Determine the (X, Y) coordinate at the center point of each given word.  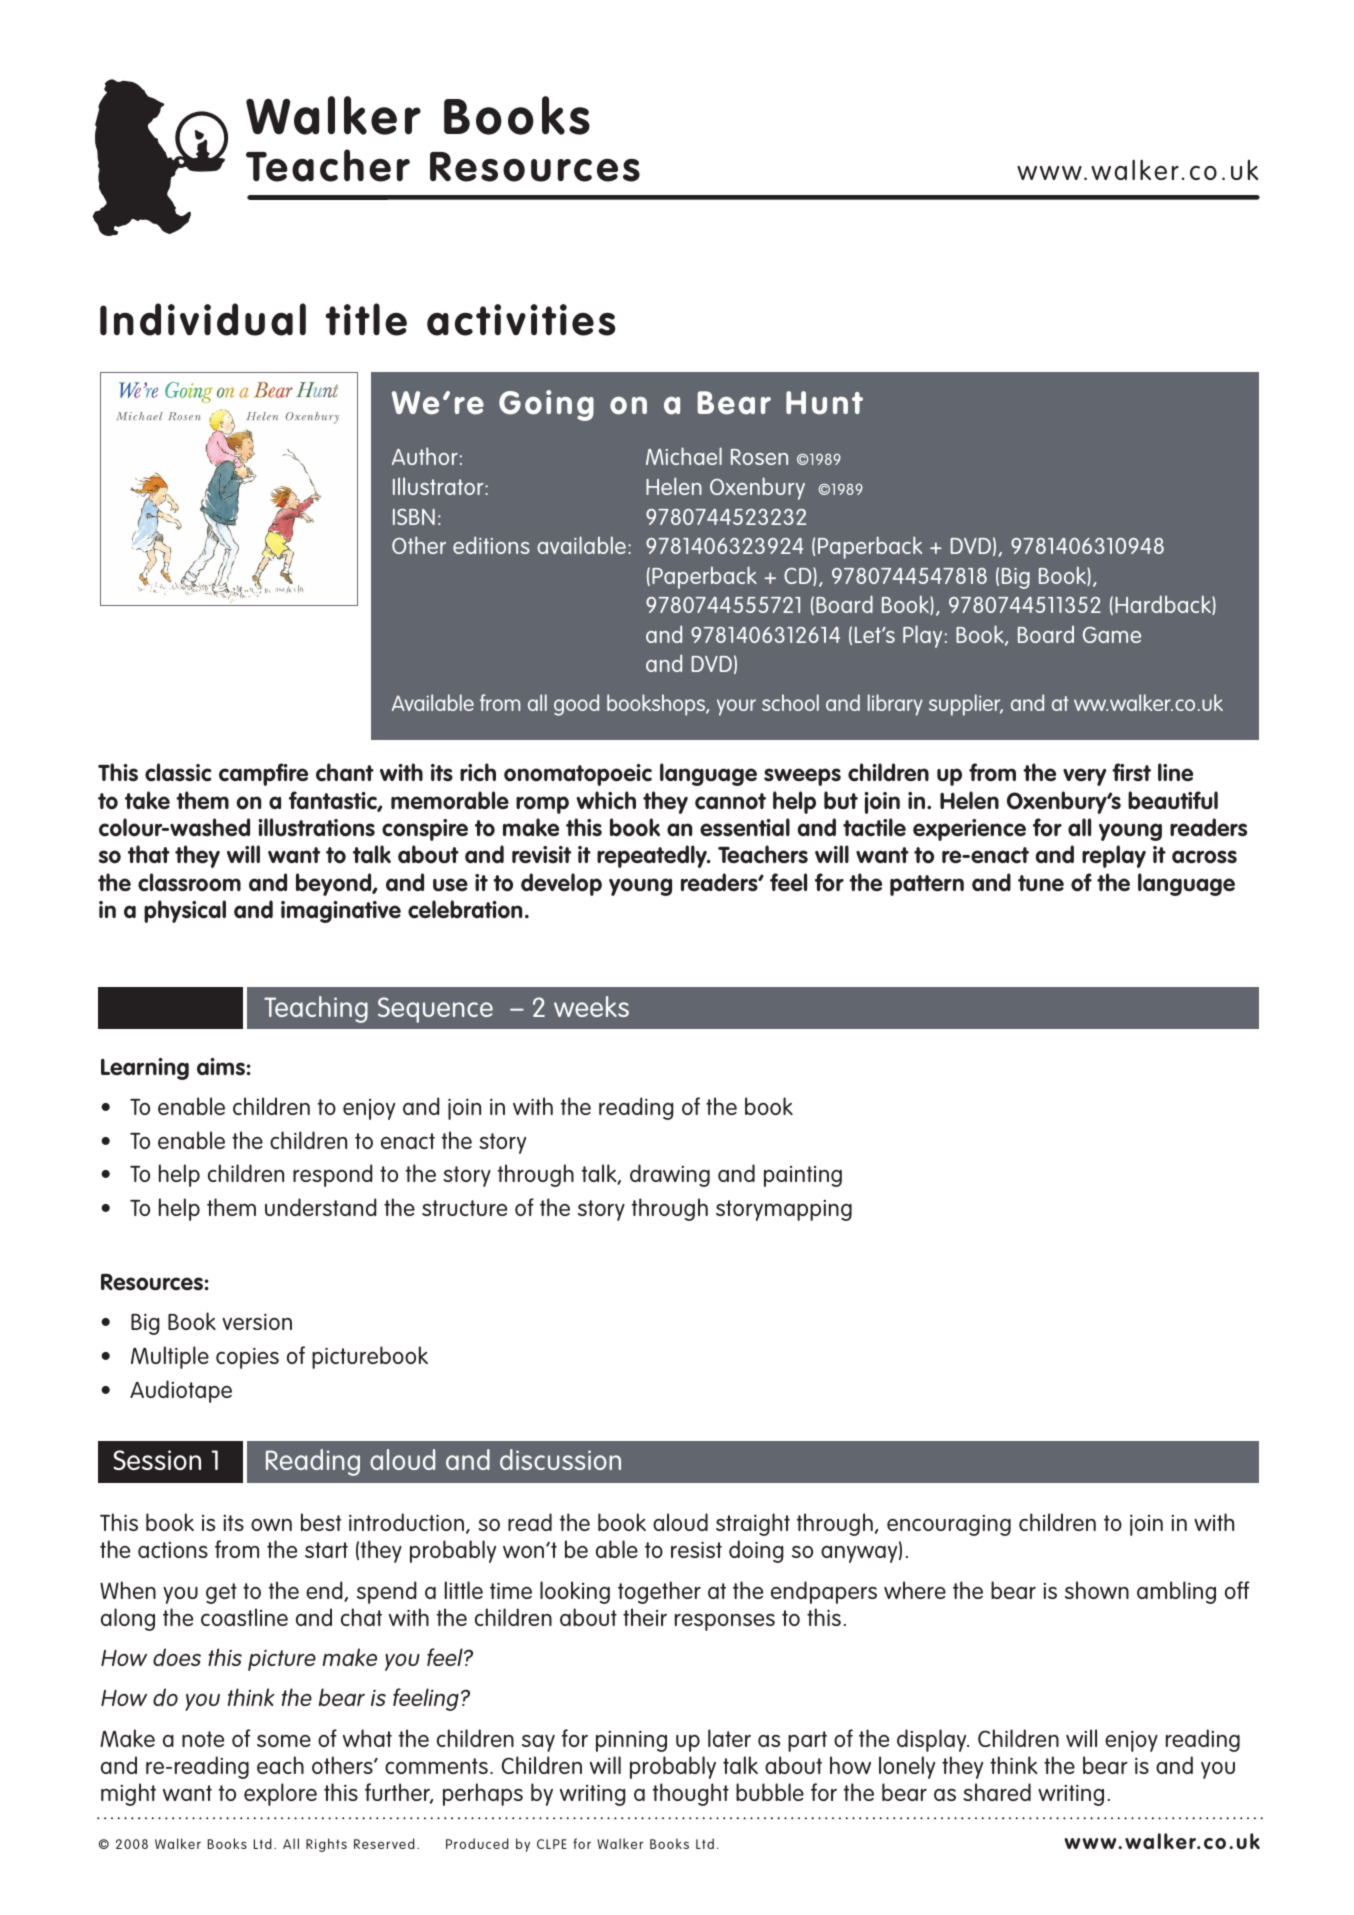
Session (157, 1460)
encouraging (949, 1525)
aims (221, 1067)
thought (690, 1794)
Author (425, 456)
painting (803, 1176)
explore (280, 1794)
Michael (684, 456)
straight (753, 1524)
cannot (730, 801)
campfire (263, 774)
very (1084, 777)
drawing (670, 1175)
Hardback (1164, 605)
